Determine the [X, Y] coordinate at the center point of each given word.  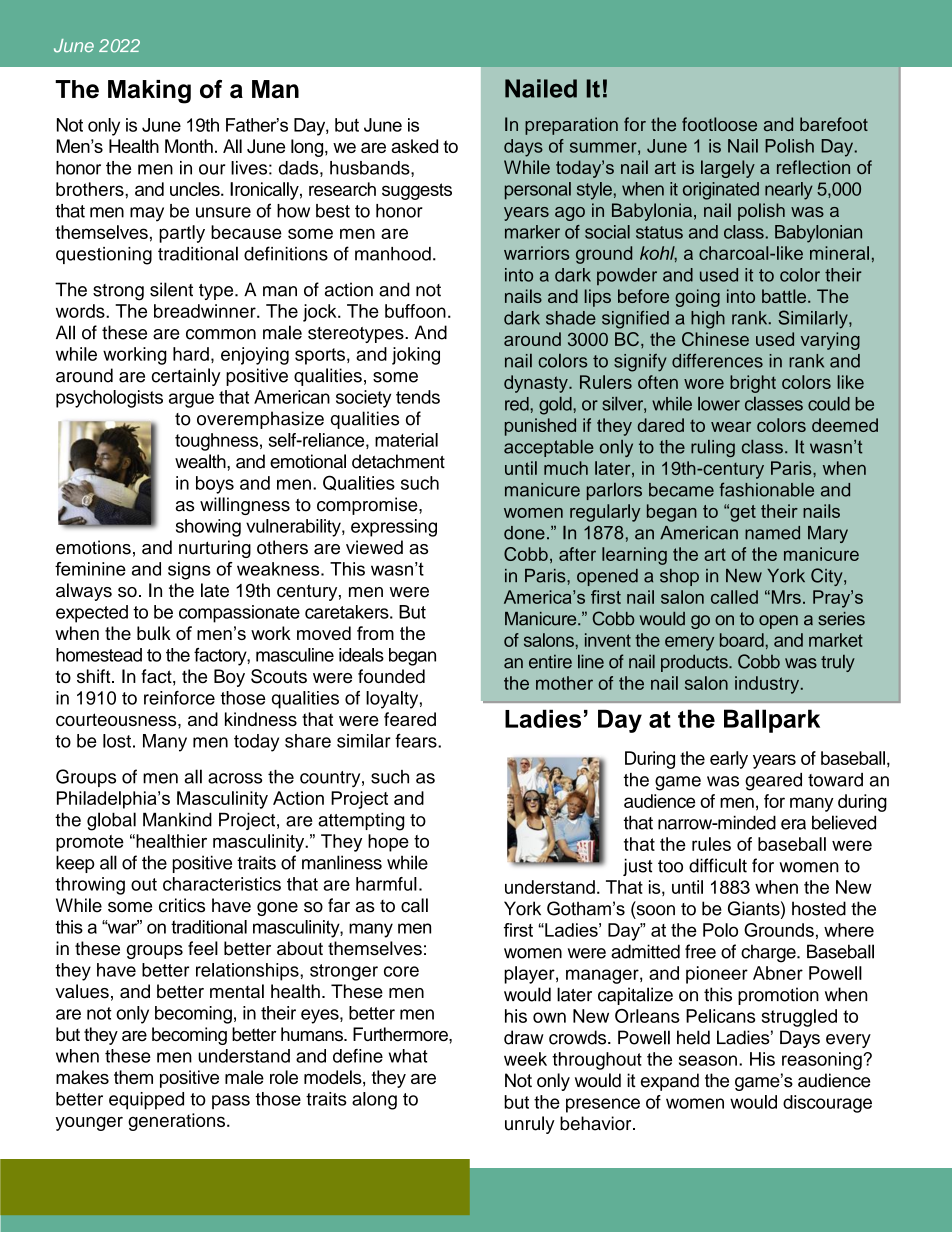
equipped [146, 1101]
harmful [386, 884]
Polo [720, 930]
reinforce [179, 698]
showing [208, 528]
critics [182, 905]
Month [189, 146]
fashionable [767, 489]
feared [410, 719]
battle [784, 296]
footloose [719, 124]
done [524, 533]
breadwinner [206, 311]
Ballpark [772, 721]
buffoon [415, 311]
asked [414, 146]
